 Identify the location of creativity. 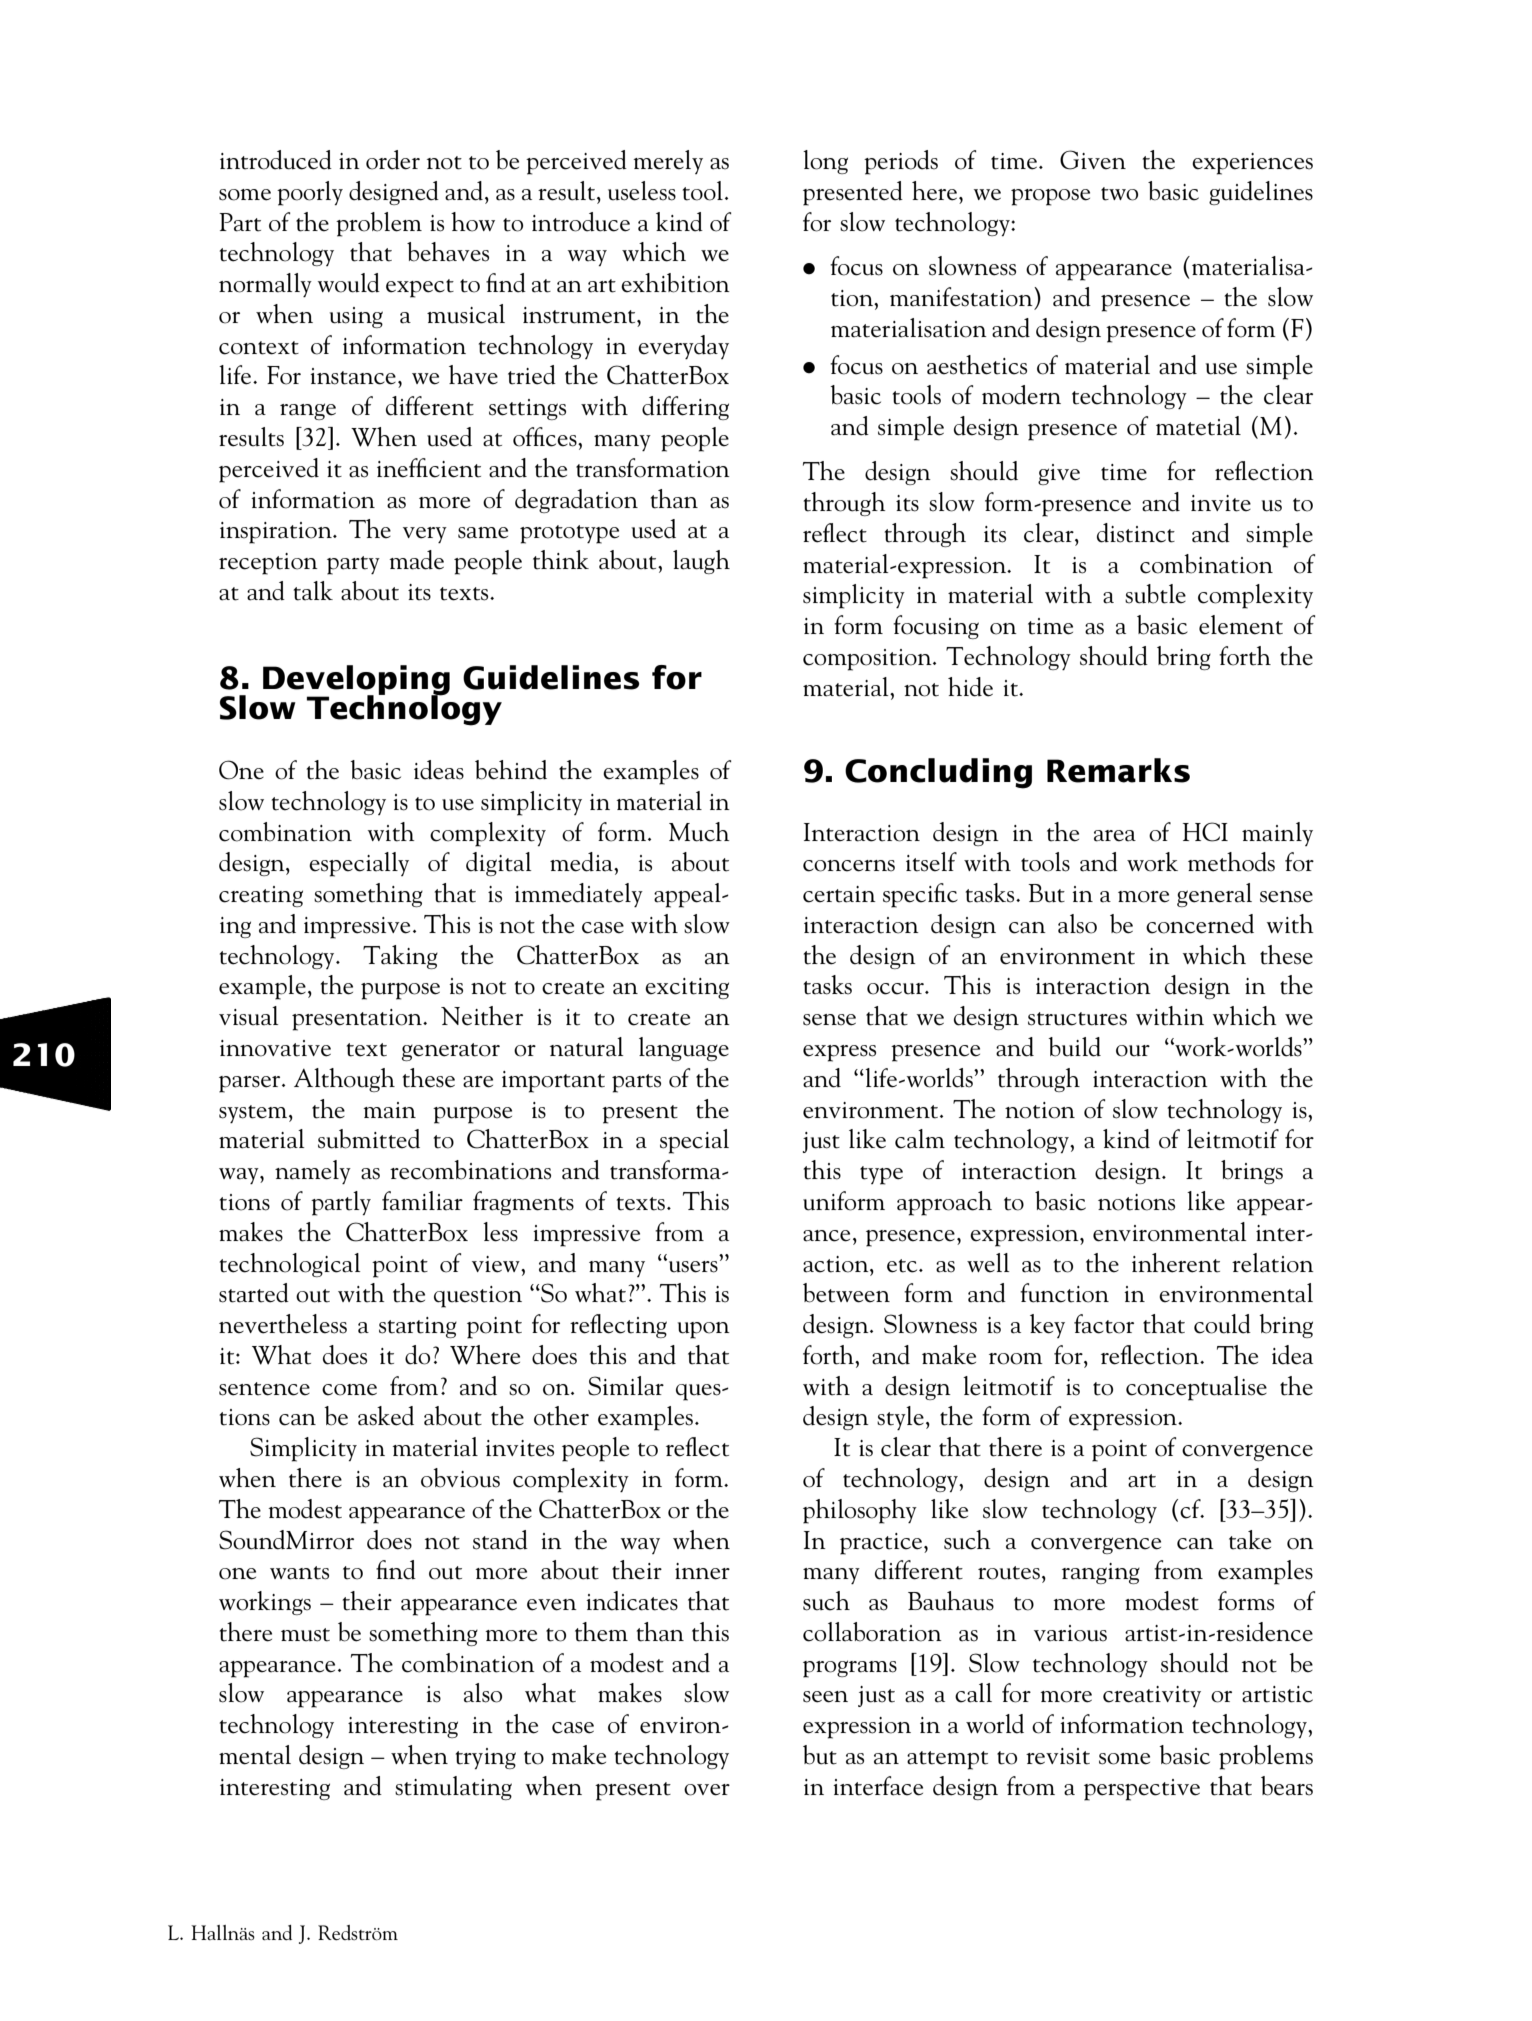
(1152, 1696).
